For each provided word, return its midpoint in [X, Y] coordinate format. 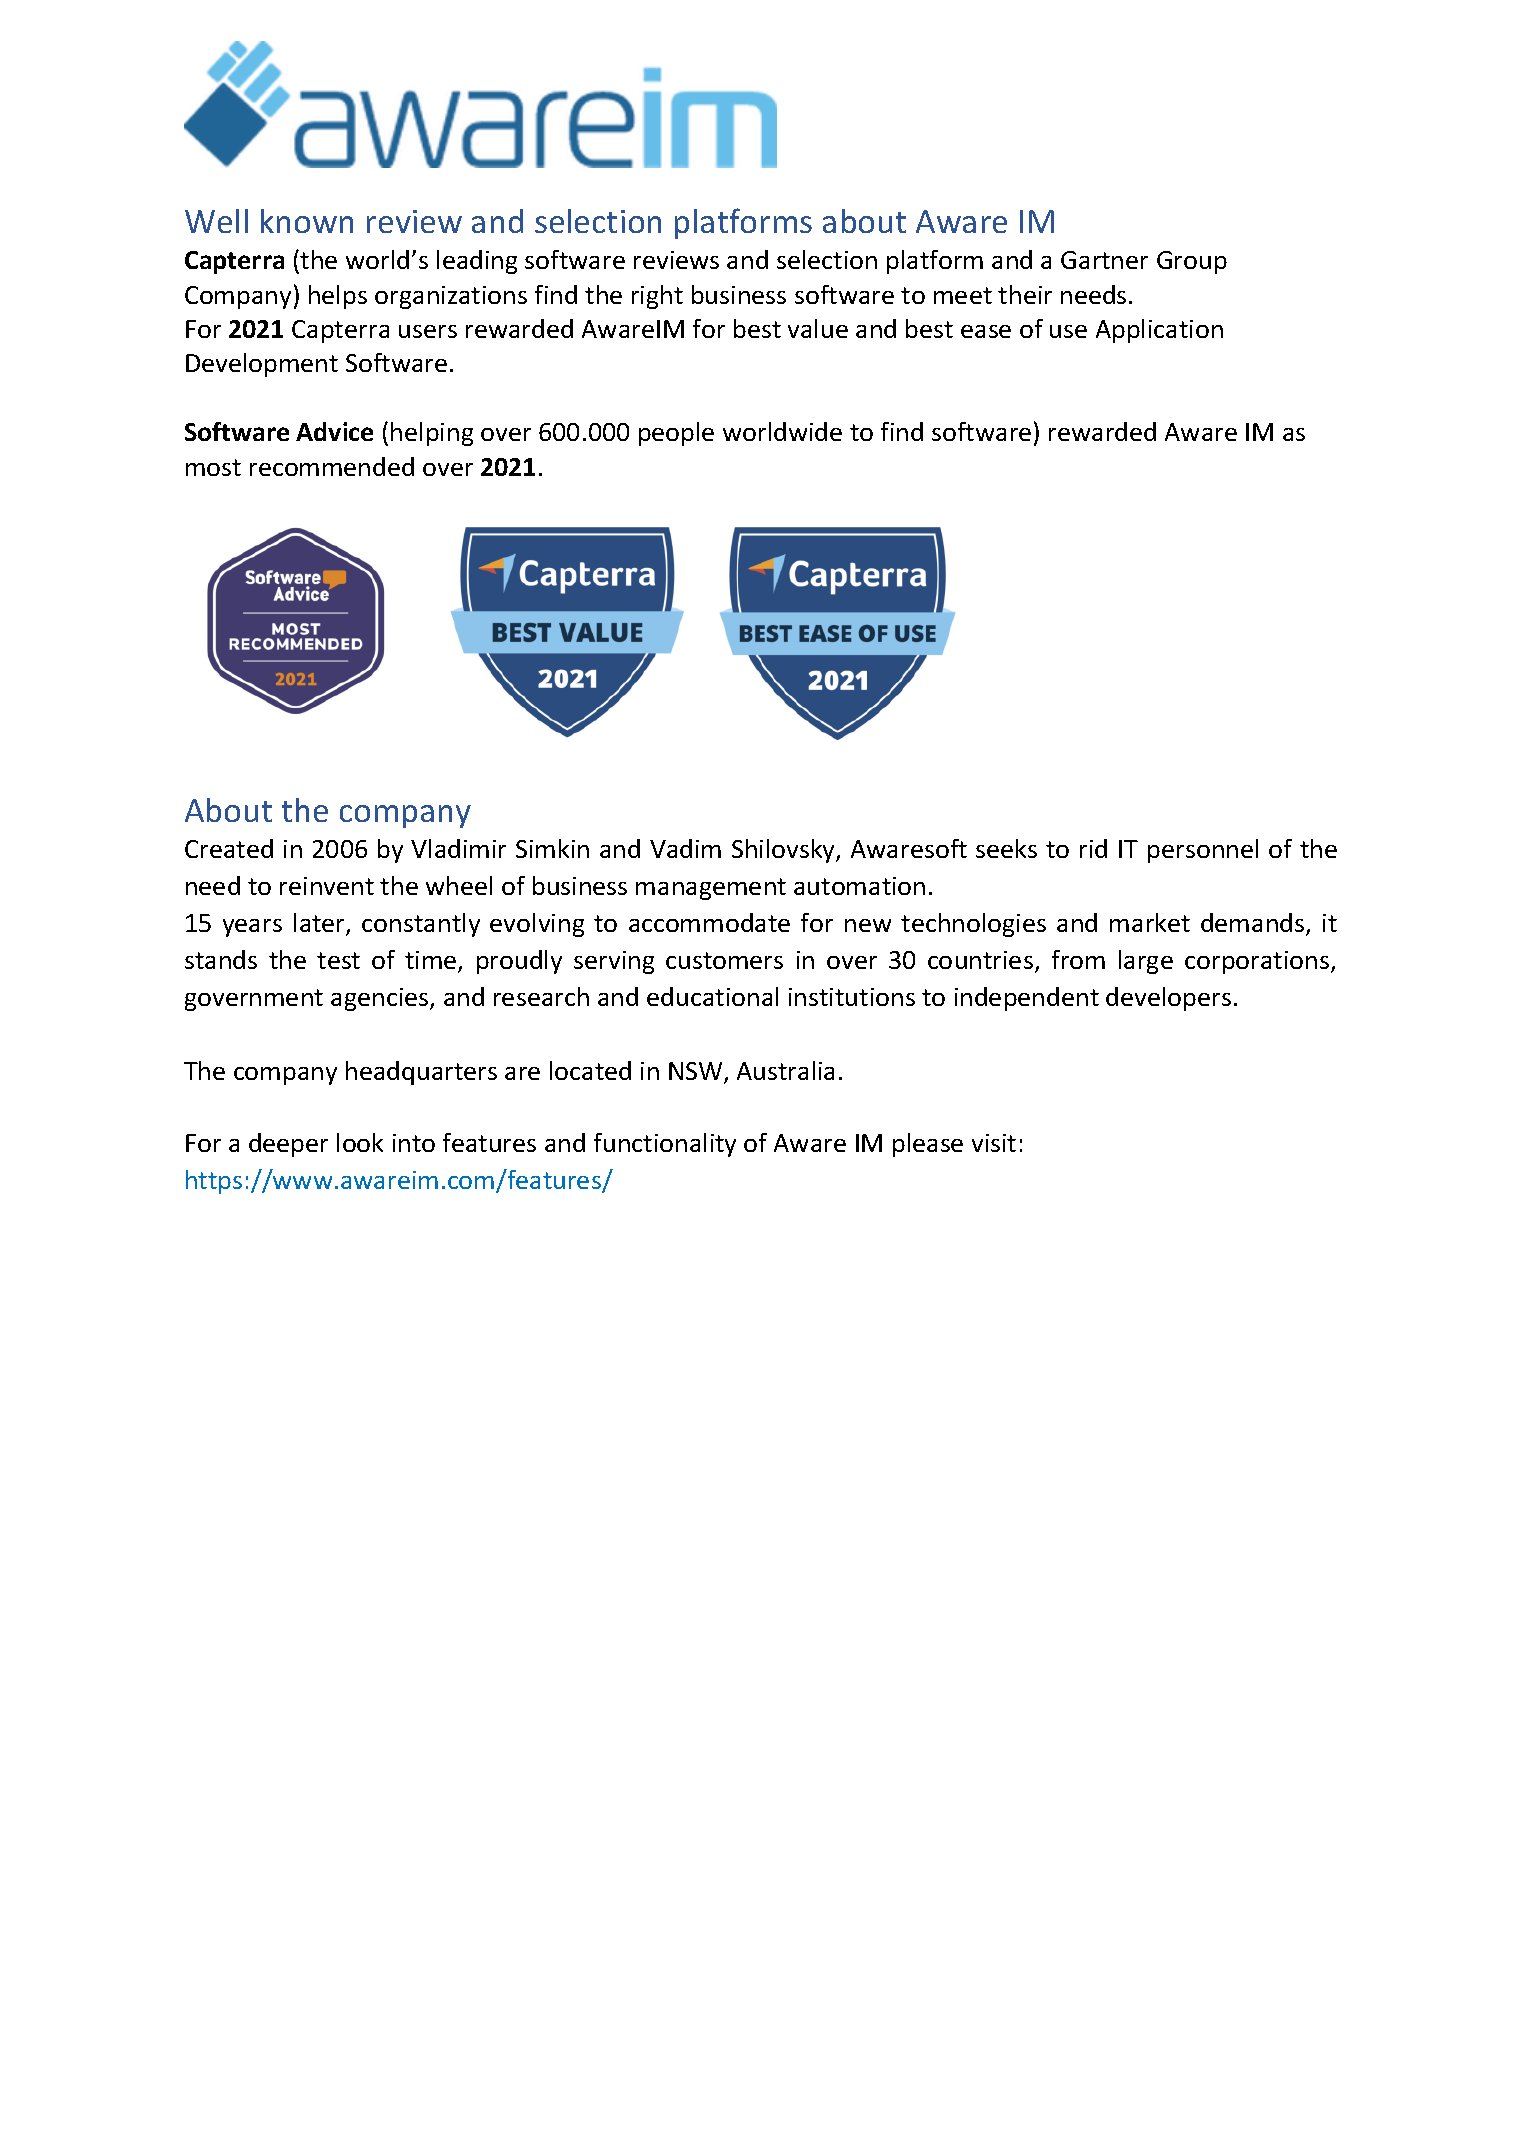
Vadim [685, 848]
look [360, 1142]
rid [1093, 848]
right [657, 297]
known [307, 221]
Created [229, 848]
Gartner [1104, 260]
